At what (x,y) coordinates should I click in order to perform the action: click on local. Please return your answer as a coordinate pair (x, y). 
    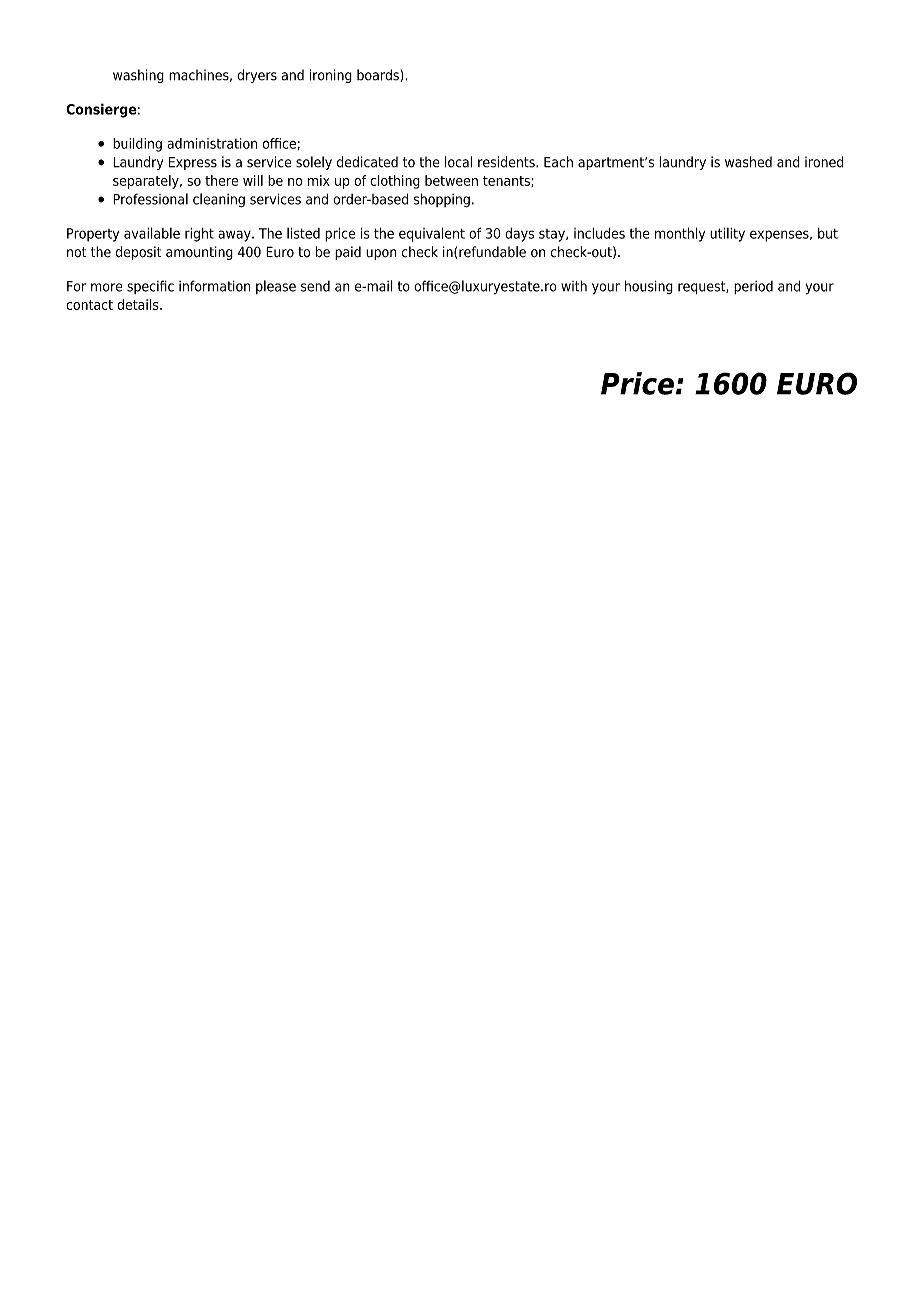
    Looking at the image, I should click on (458, 162).
